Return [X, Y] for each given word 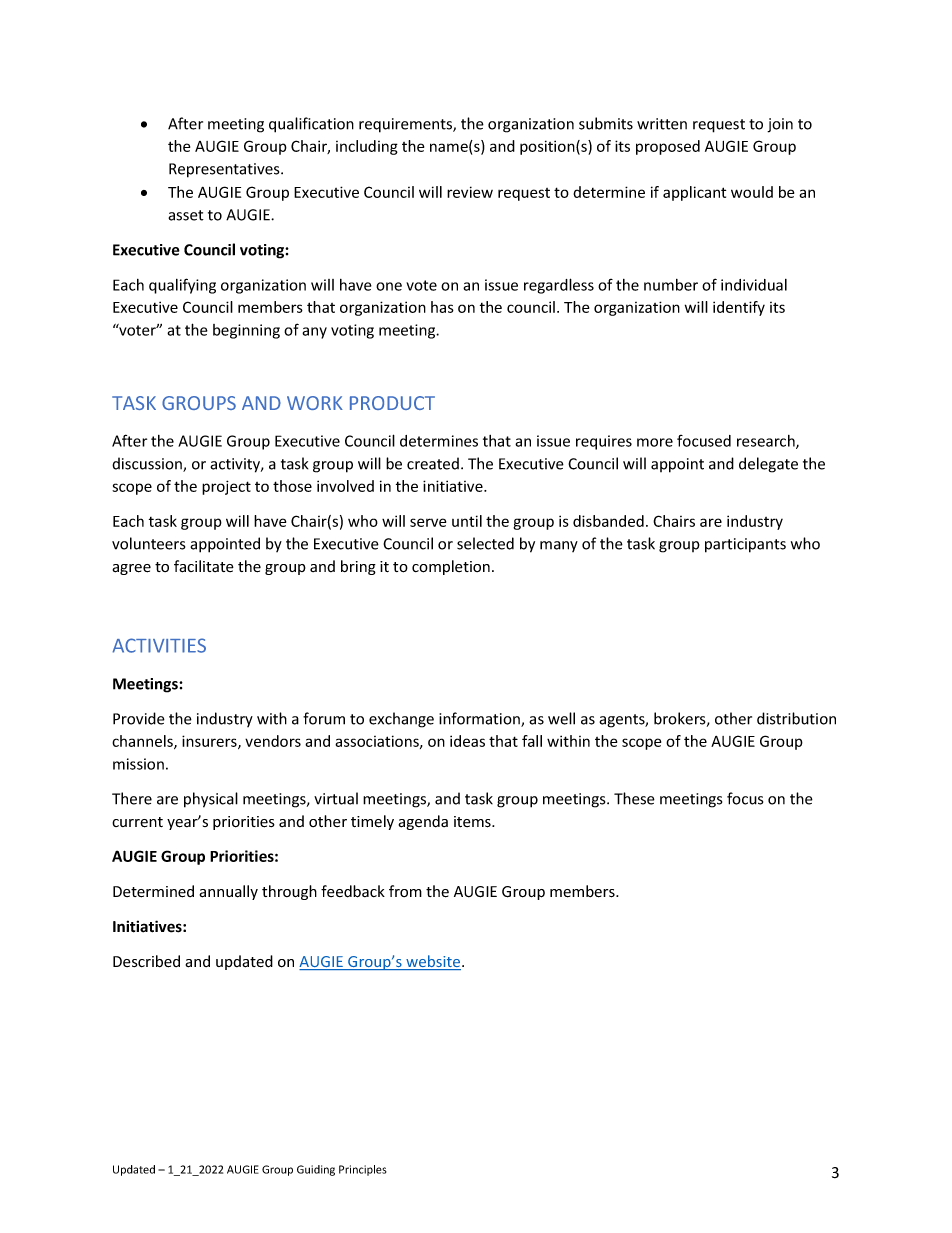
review [470, 192]
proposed [668, 147]
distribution [796, 718]
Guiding [316, 1170]
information [480, 719]
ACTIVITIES [159, 645]
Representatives [225, 170]
